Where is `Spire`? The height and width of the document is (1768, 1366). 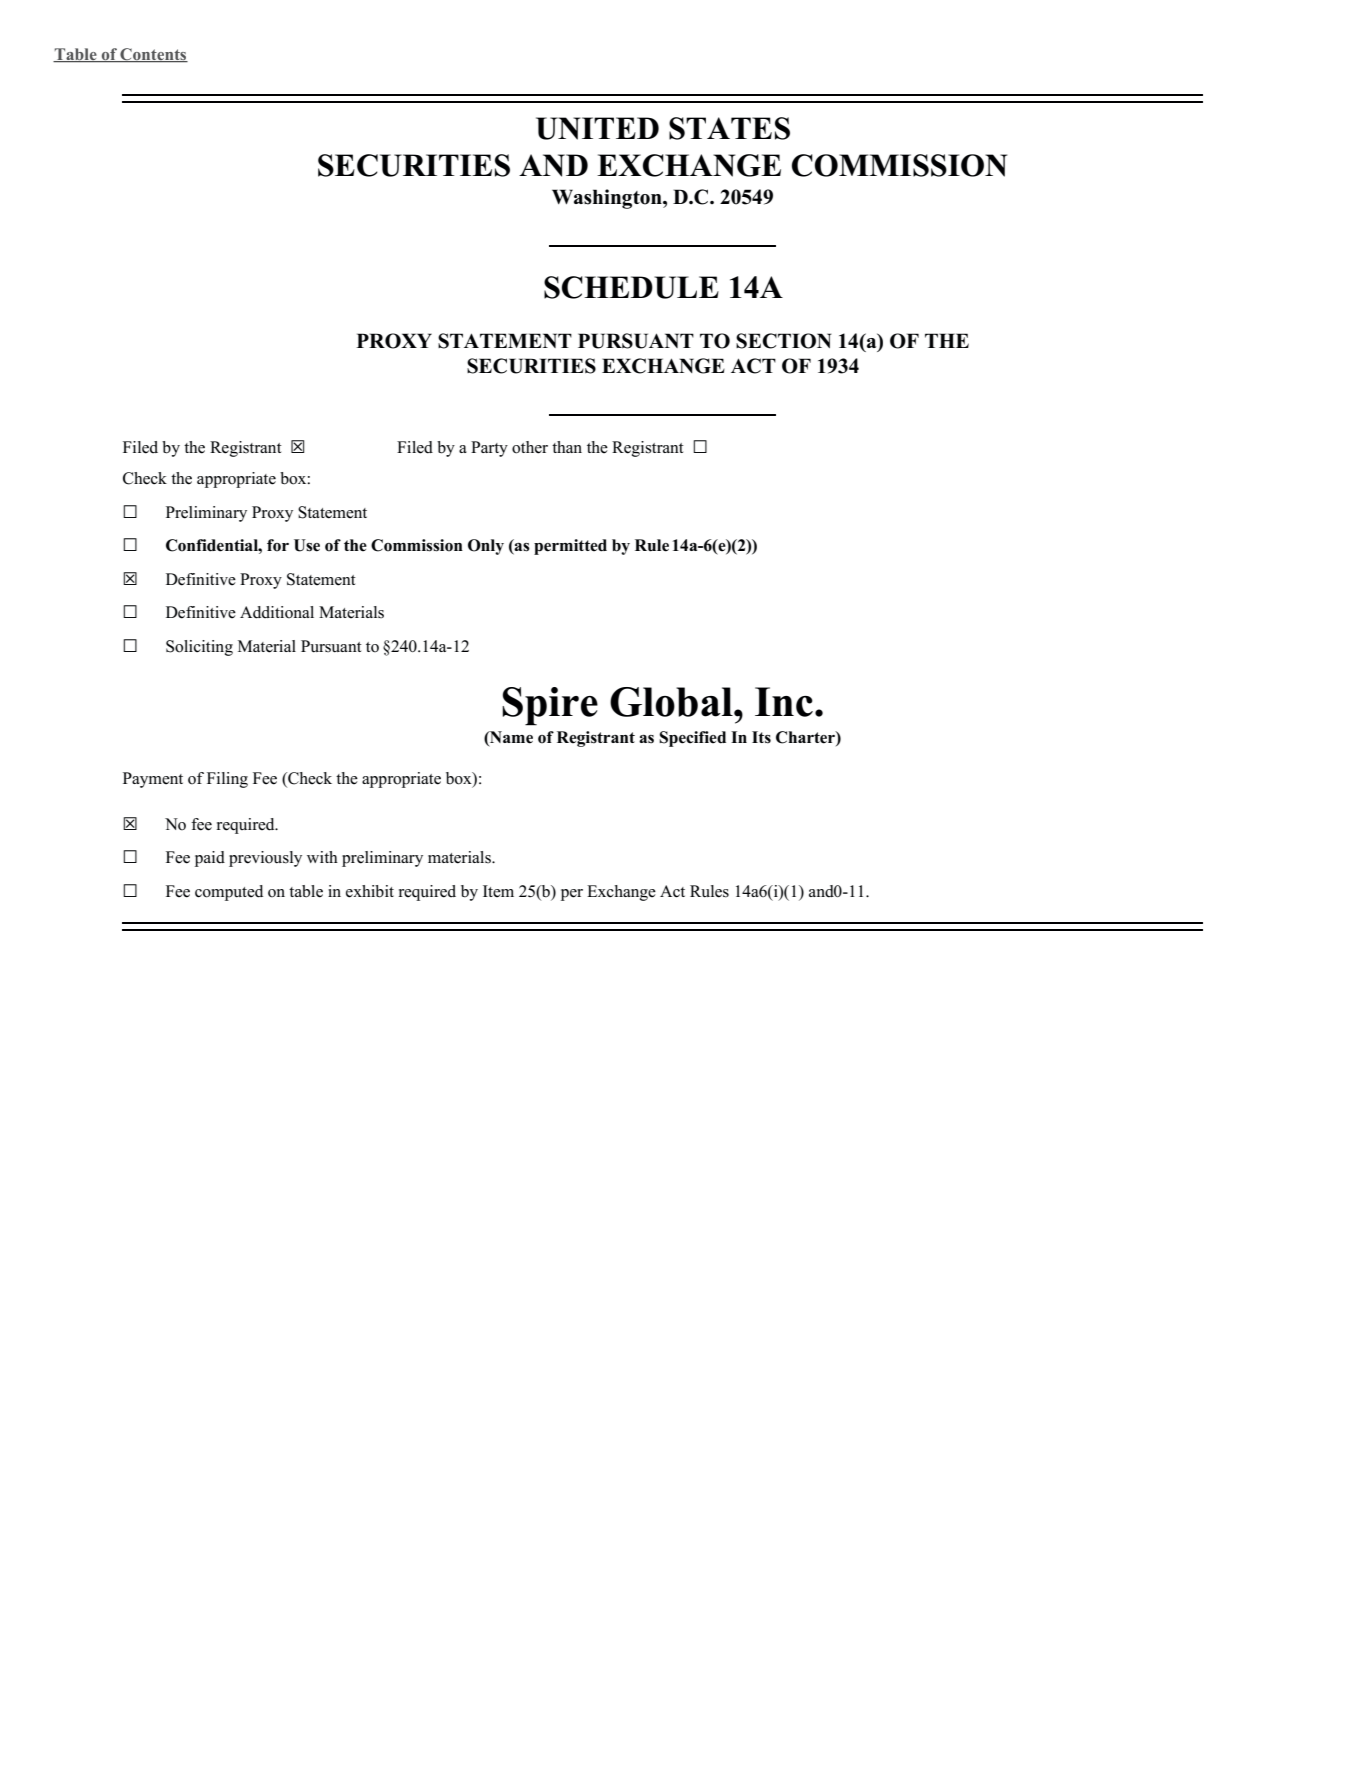
Spire is located at coordinates (550, 706).
